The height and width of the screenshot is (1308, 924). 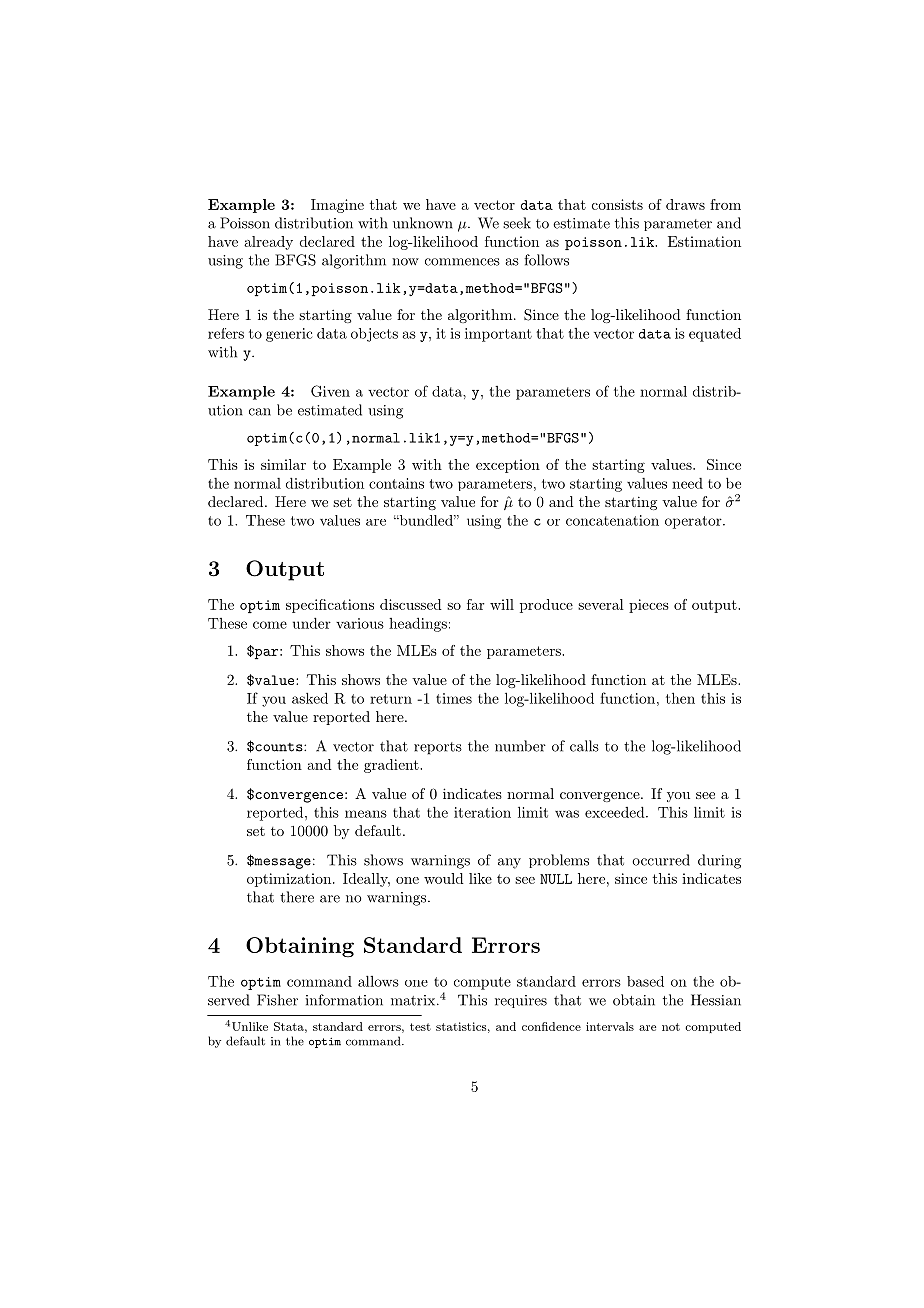 What do you see at coordinates (283, 464) in the screenshot?
I see `similar` at bounding box center [283, 464].
